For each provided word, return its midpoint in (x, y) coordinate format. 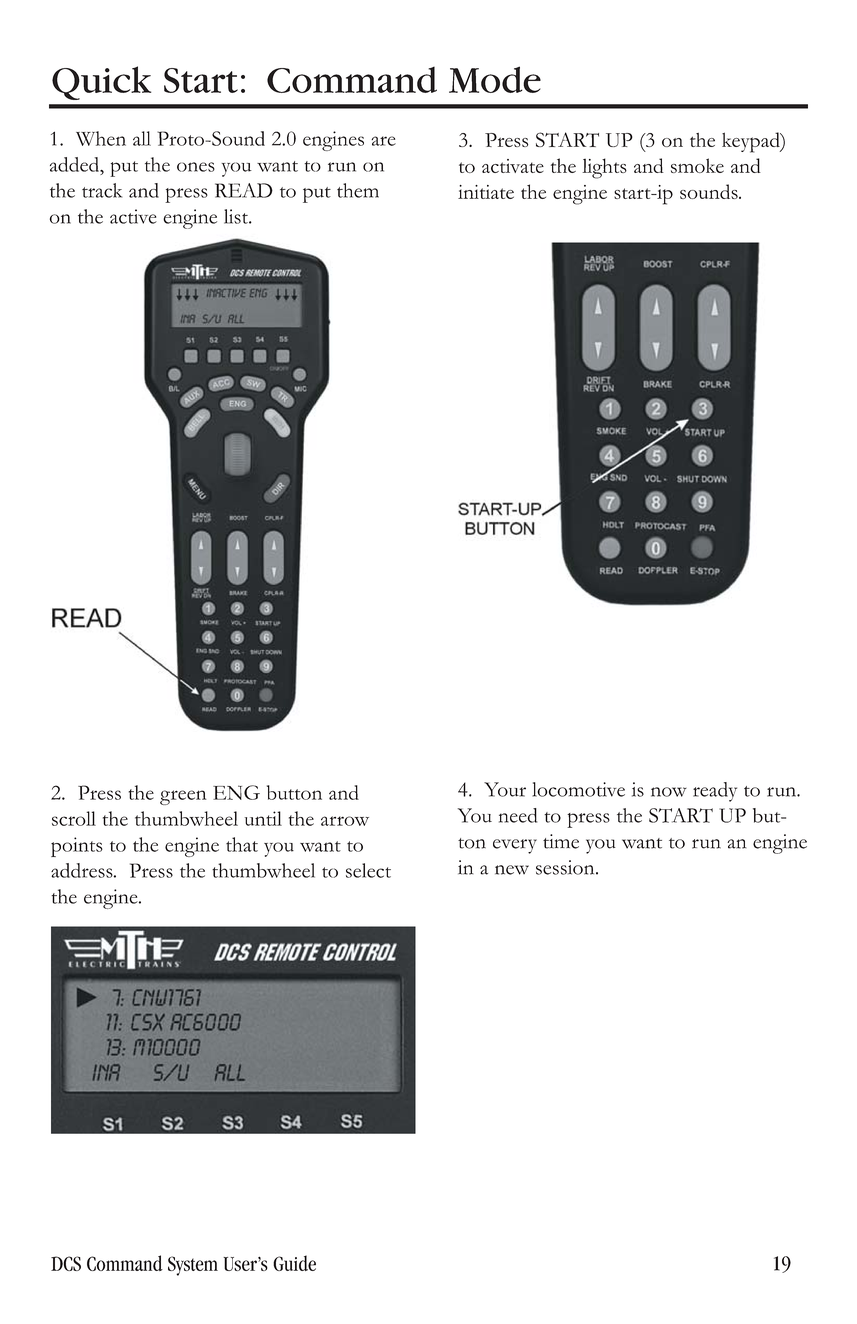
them (358, 190)
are (383, 141)
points (77, 847)
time (561, 841)
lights (604, 168)
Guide (294, 1263)
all (142, 138)
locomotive (578, 789)
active (133, 216)
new (512, 870)
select (368, 870)
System (193, 1266)
